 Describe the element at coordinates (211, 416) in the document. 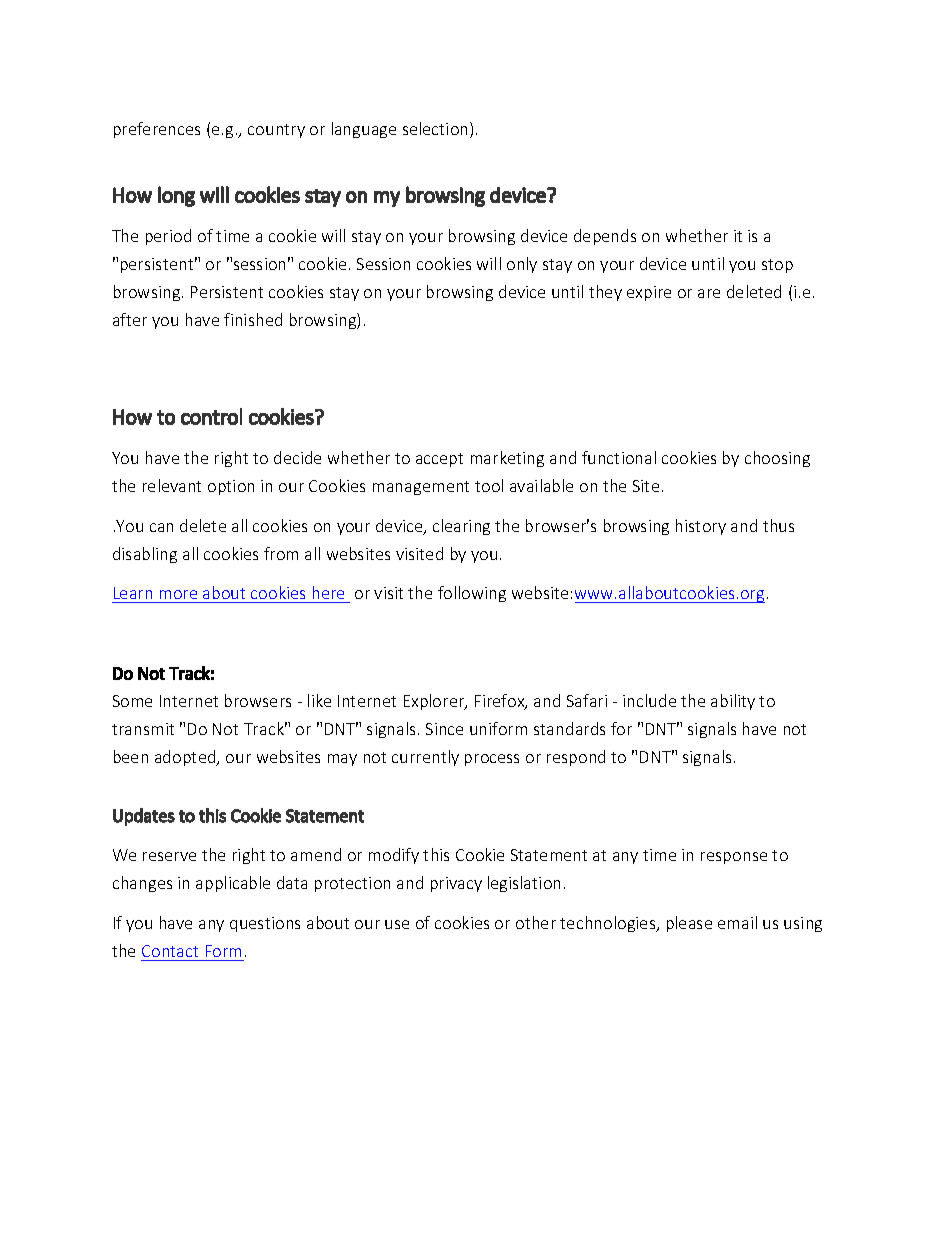

I see `control` at that location.
